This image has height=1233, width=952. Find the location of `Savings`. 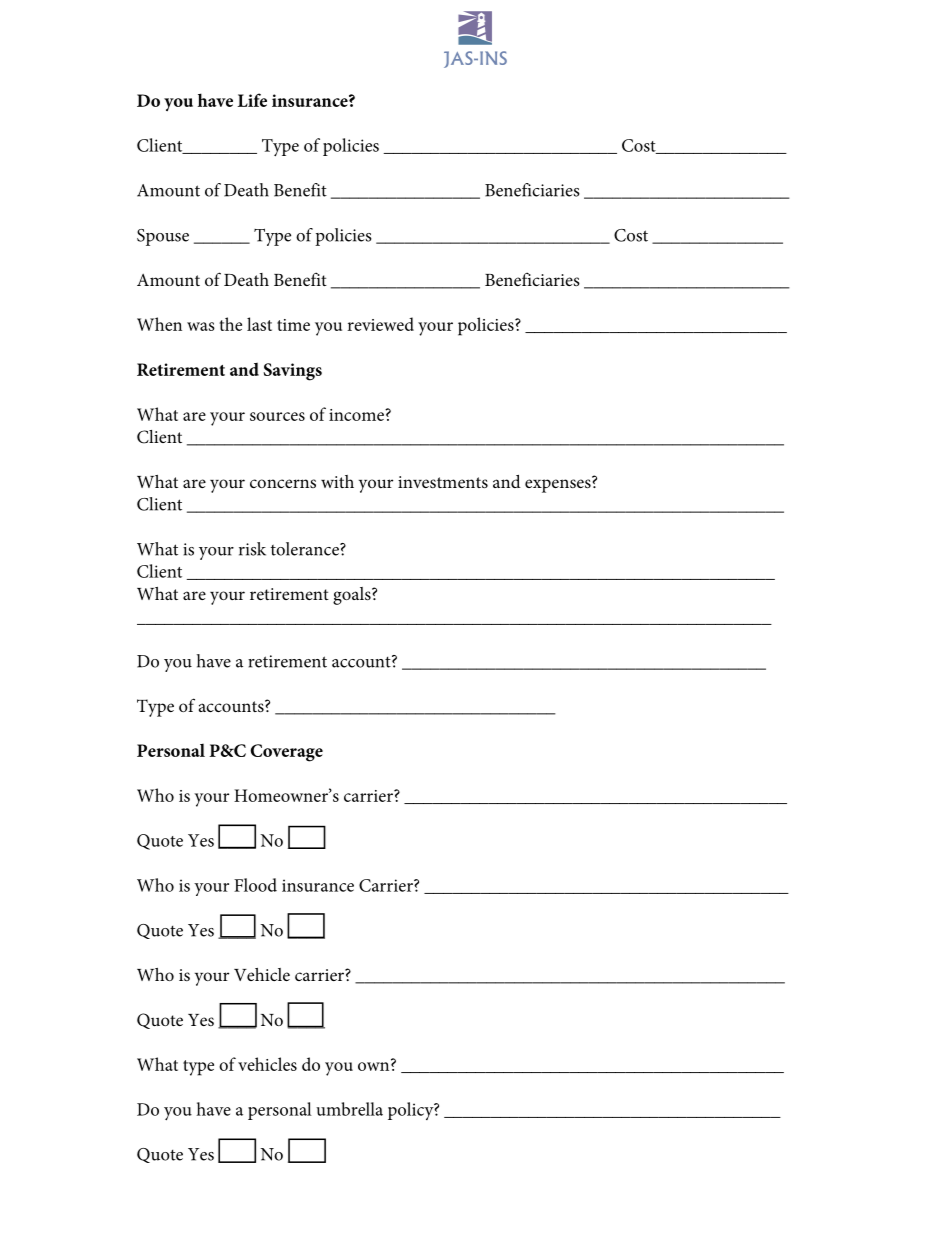

Savings is located at coordinates (292, 372).
